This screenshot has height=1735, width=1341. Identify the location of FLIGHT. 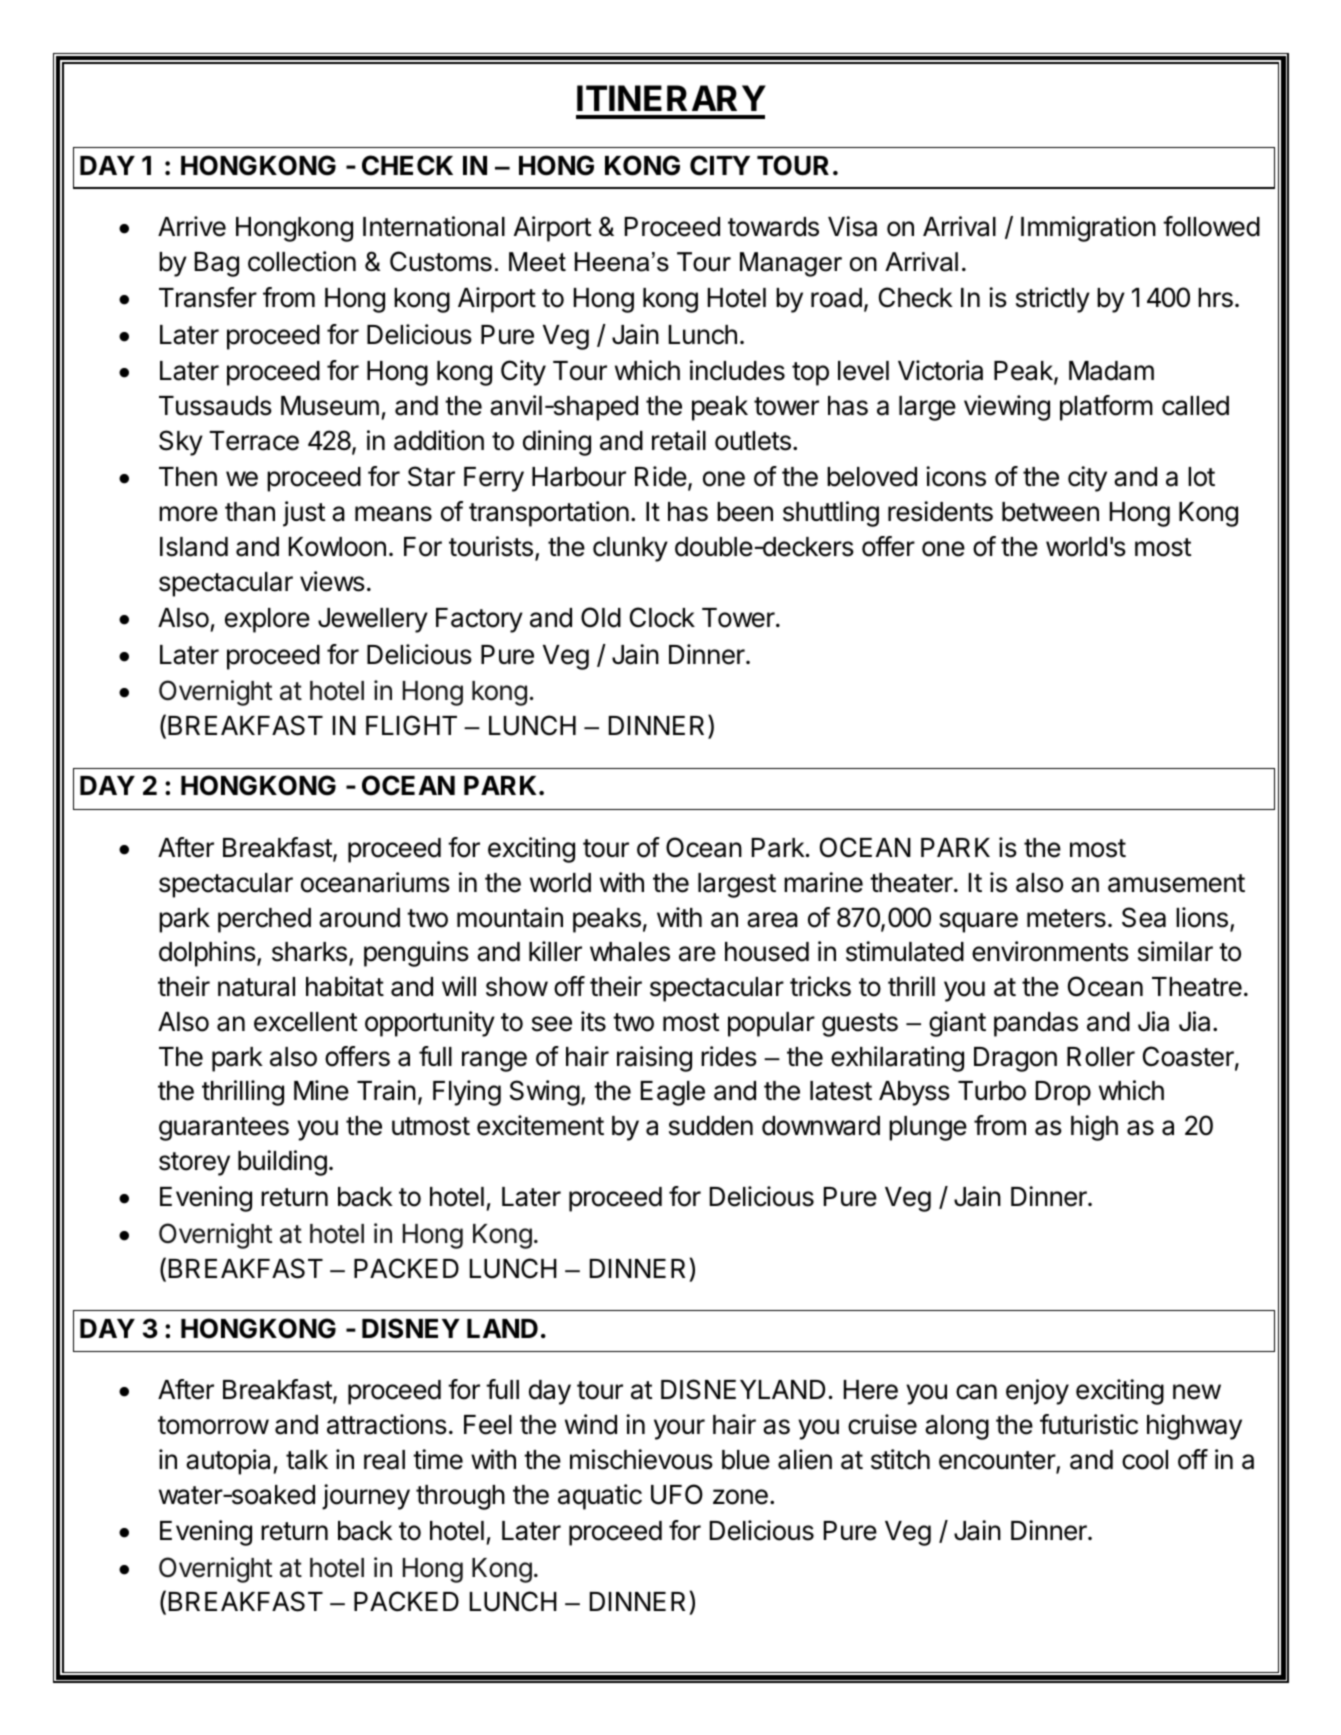
(411, 725).
